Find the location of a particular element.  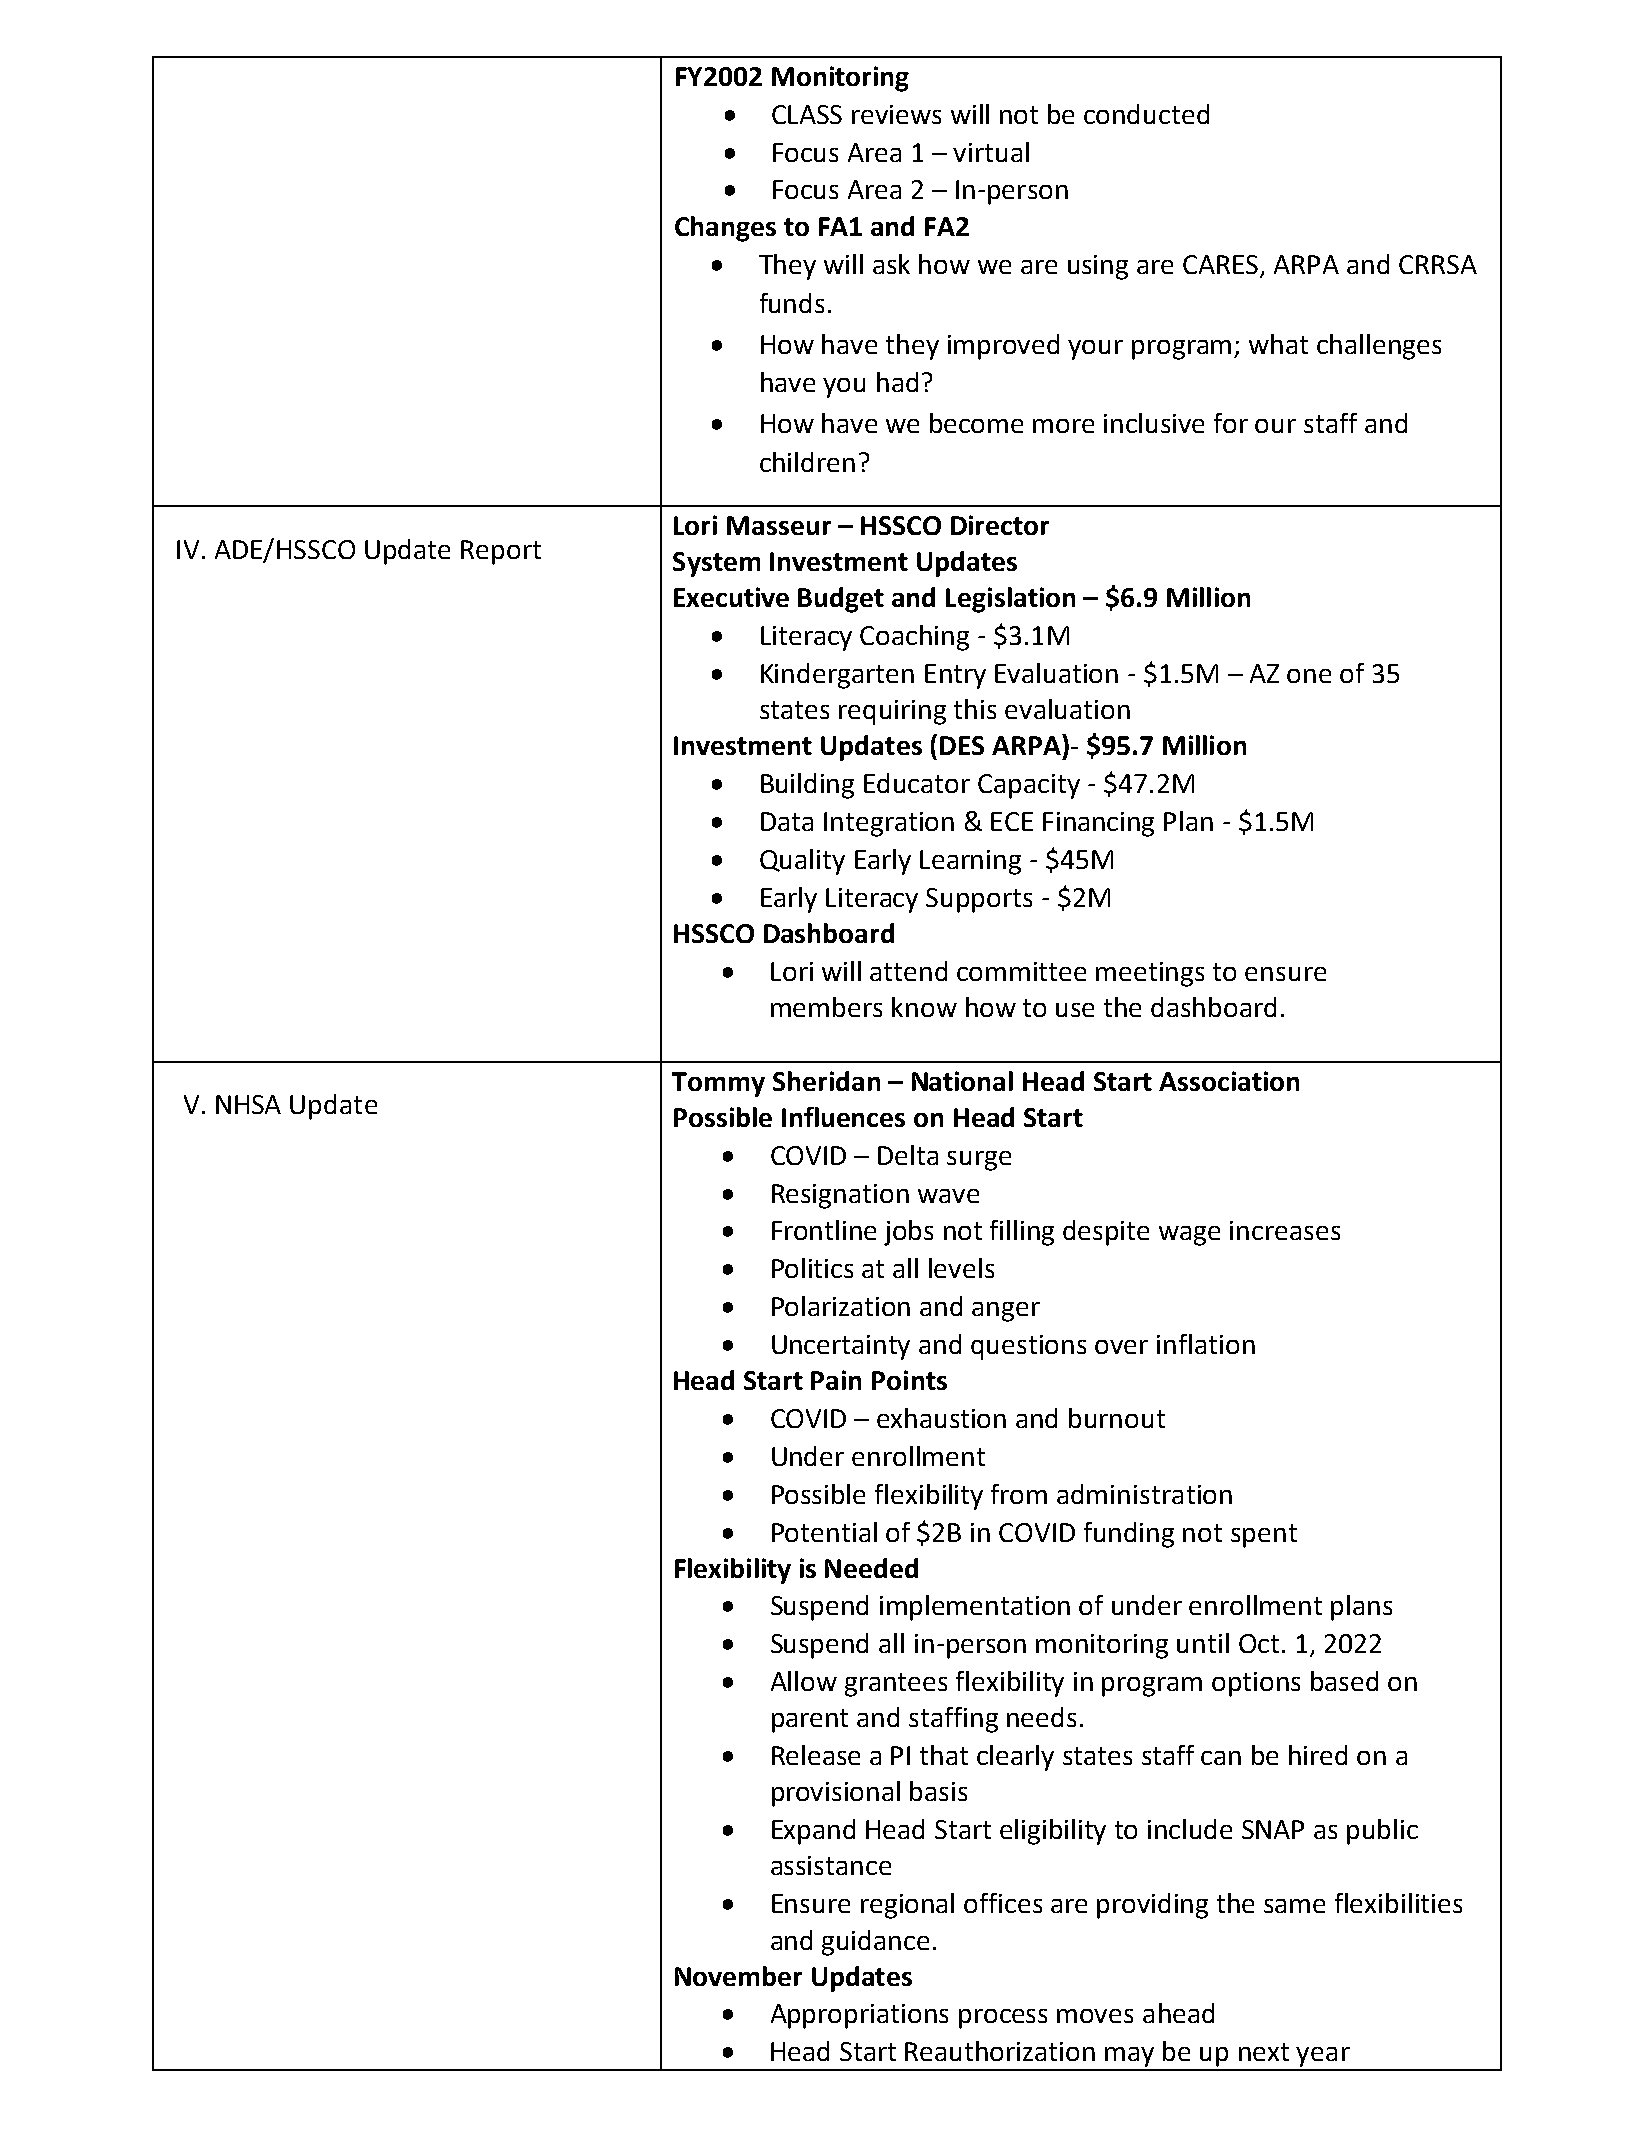

virtual is located at coordinates (991, 152).
